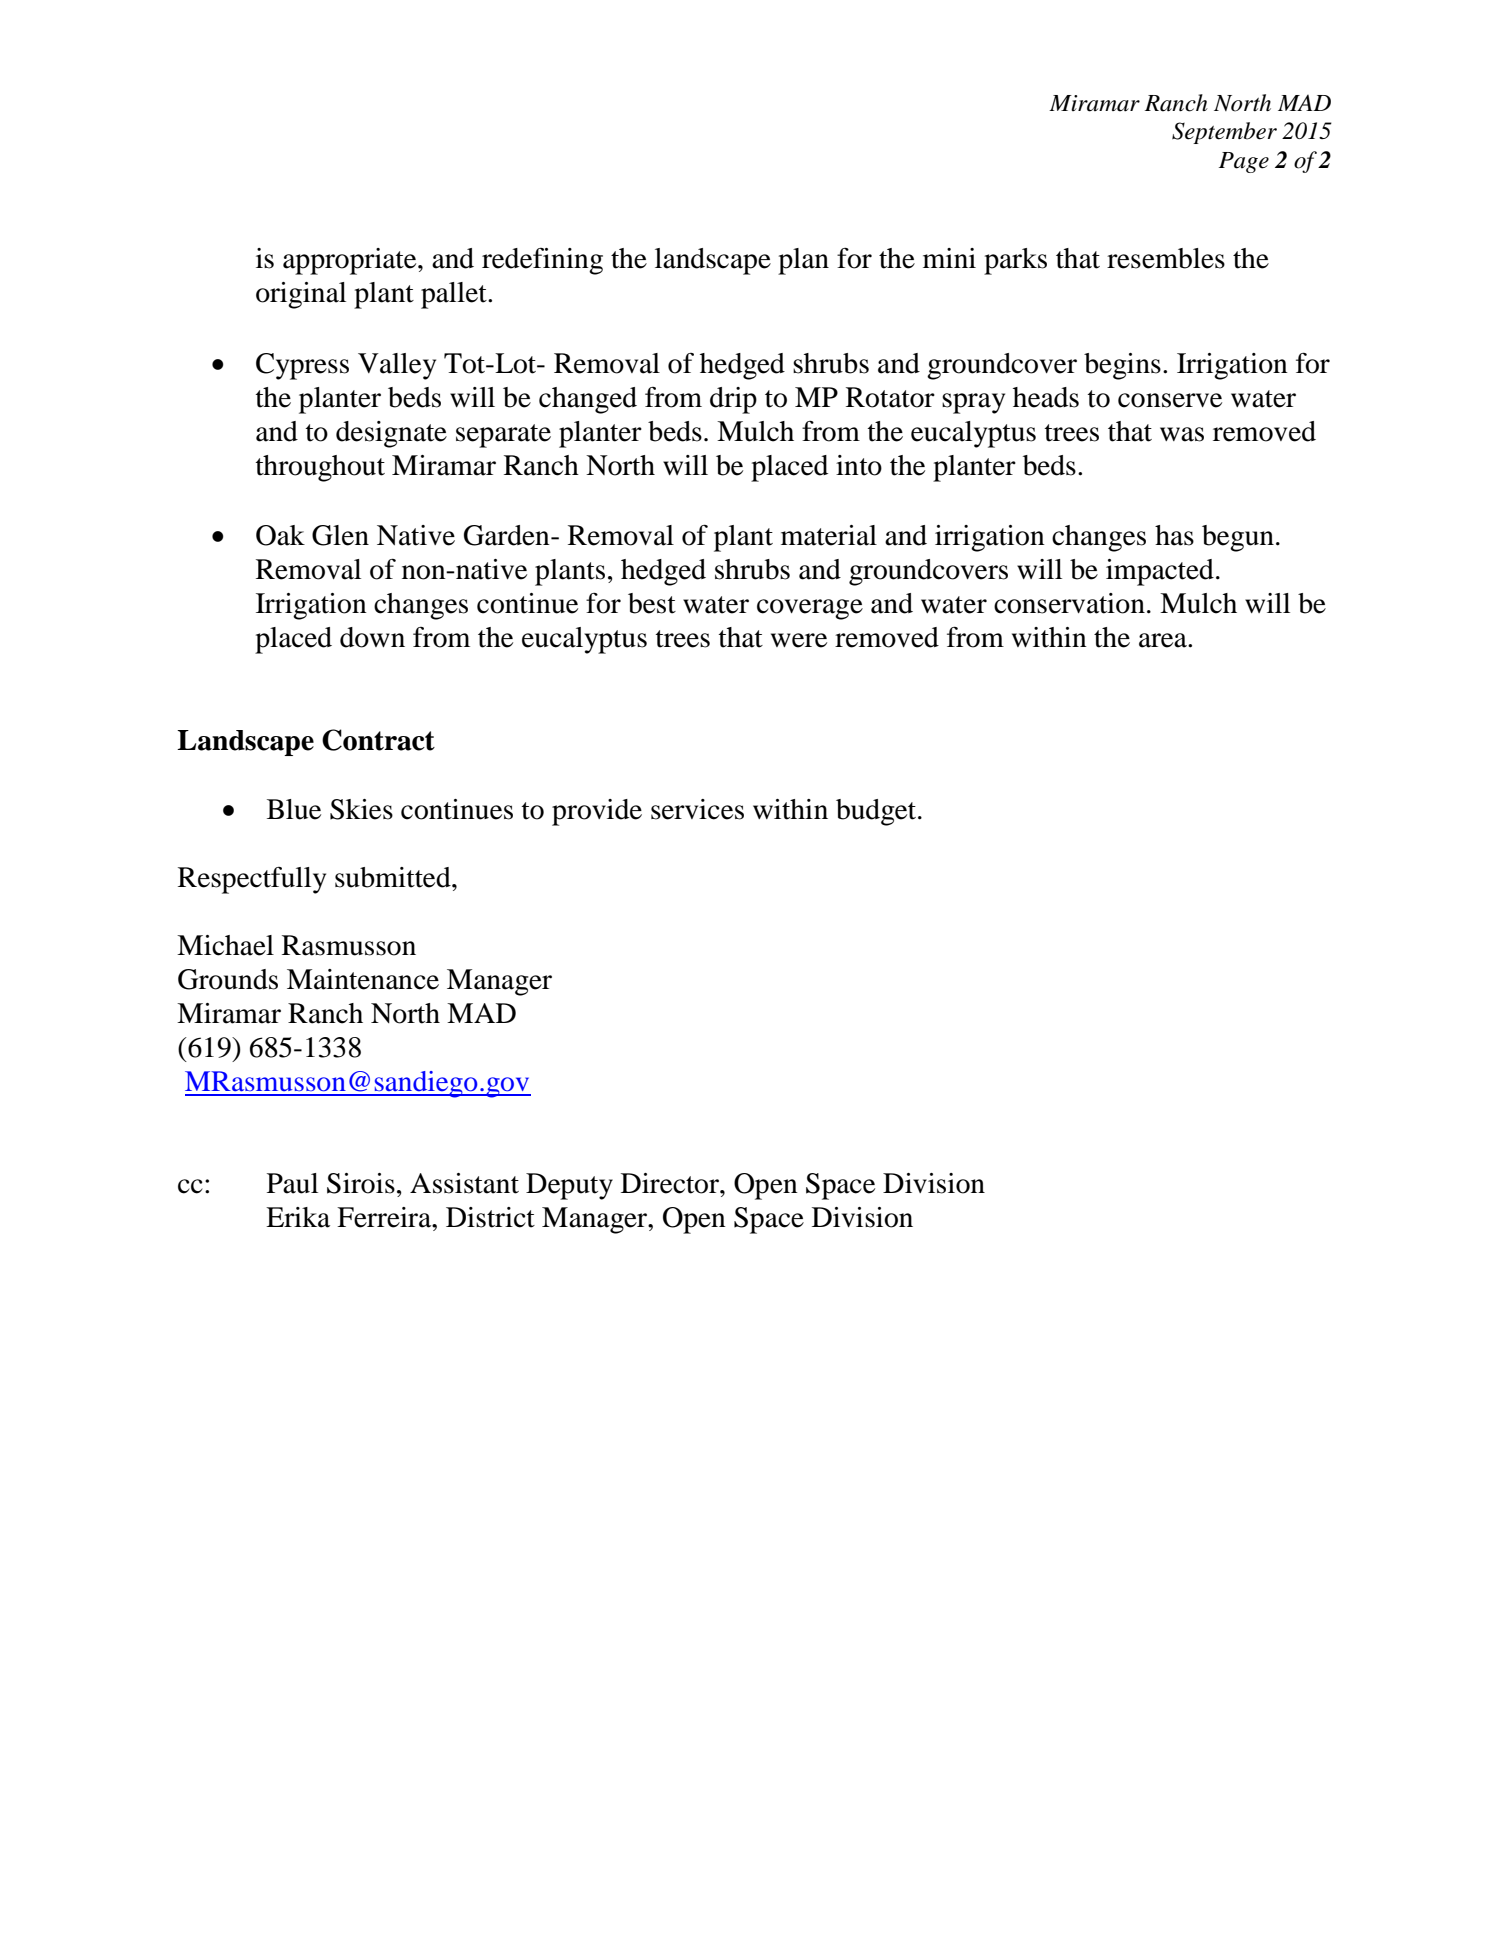 The width and height of the document is (1509, 1952). Describe the element at coordinates (351, 261) in the document. I see `appropriate` at that location.
